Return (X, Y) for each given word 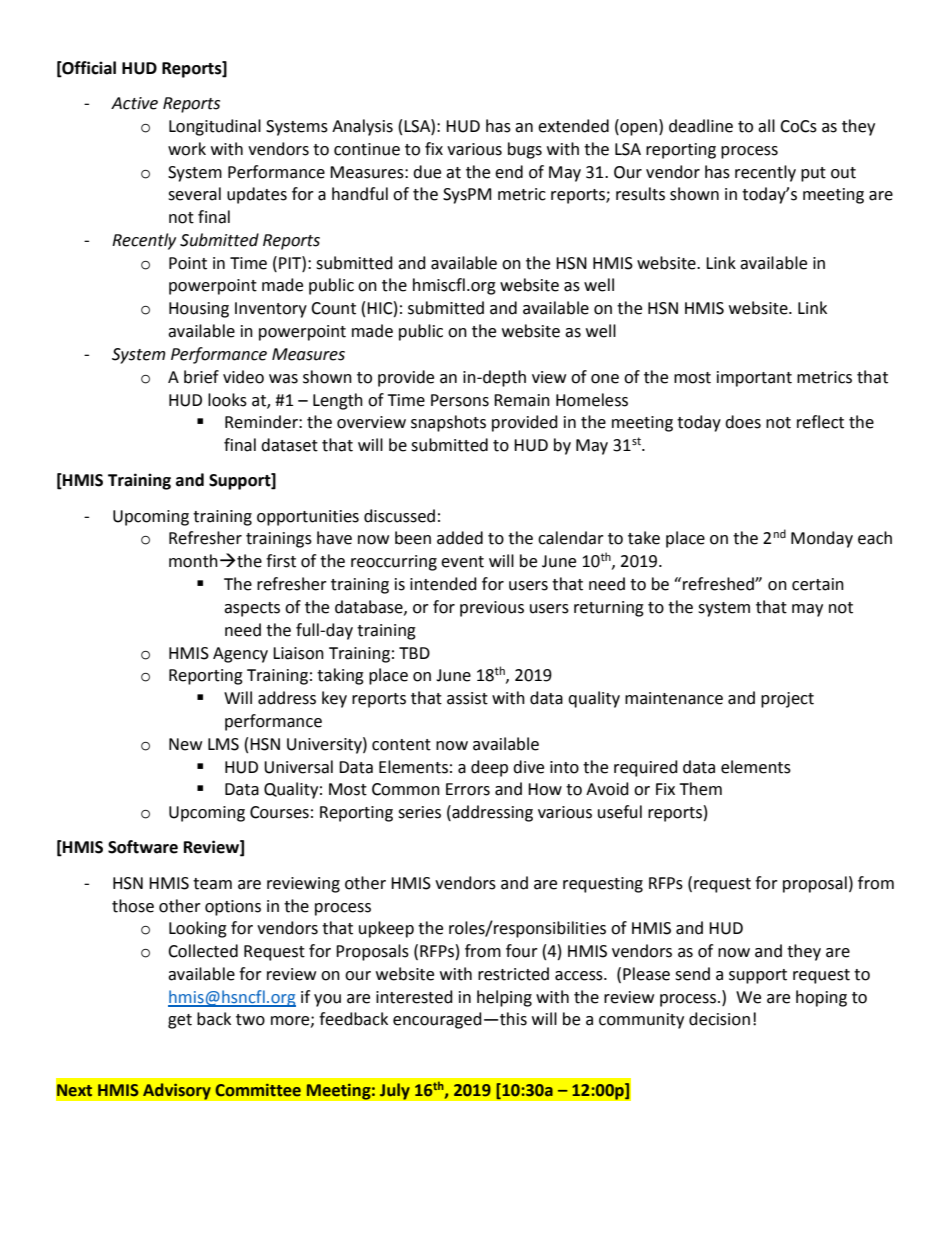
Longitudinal (215, 127)
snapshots (448, 423)
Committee (258, 1090)
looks (227, 400)
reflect (820, 422)
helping (504, 998)
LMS (223, 744)
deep (489, 768)
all (766, 126)
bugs (525, 150)
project (787, 700)
